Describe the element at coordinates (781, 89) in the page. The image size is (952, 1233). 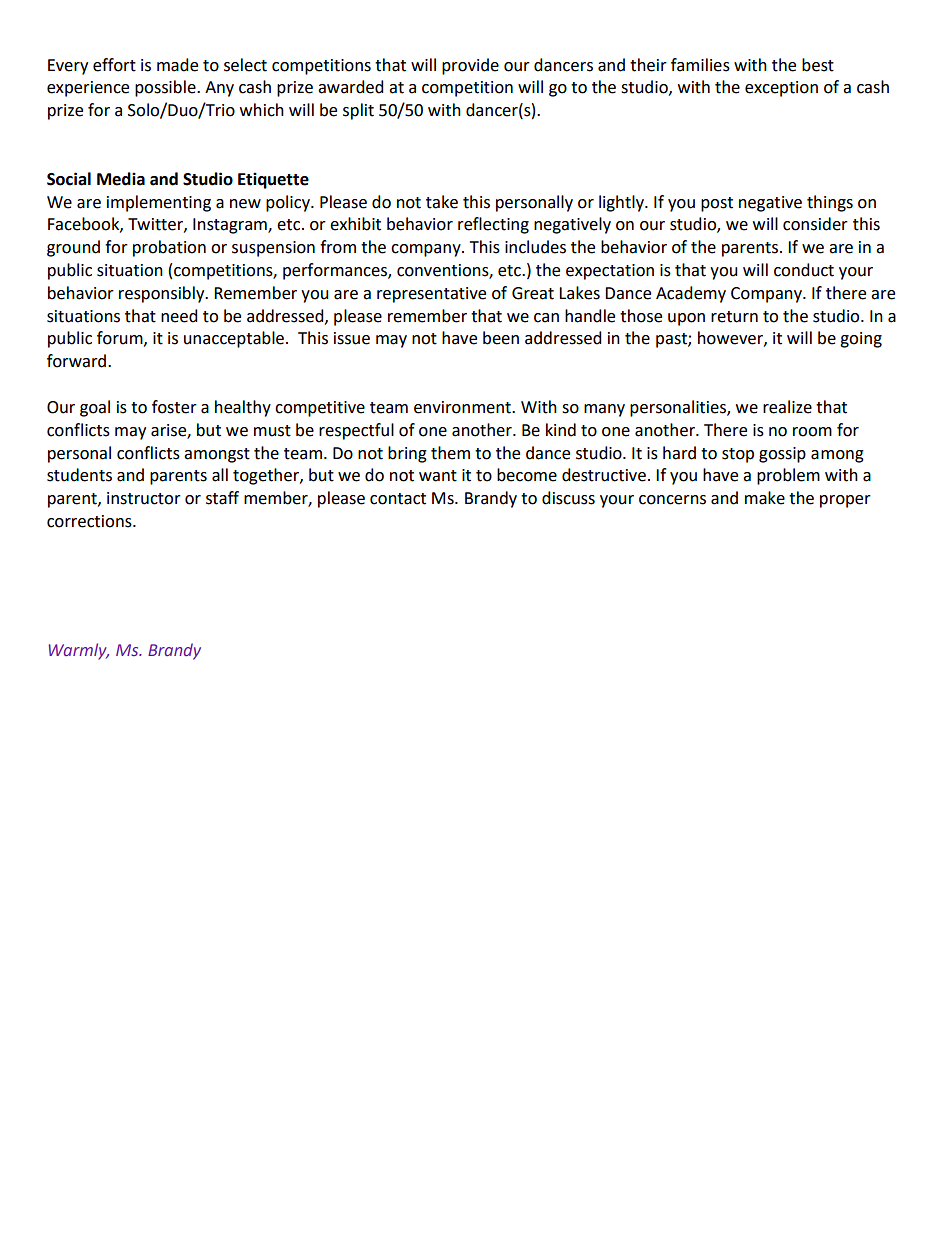
I see `exception` at that location.
